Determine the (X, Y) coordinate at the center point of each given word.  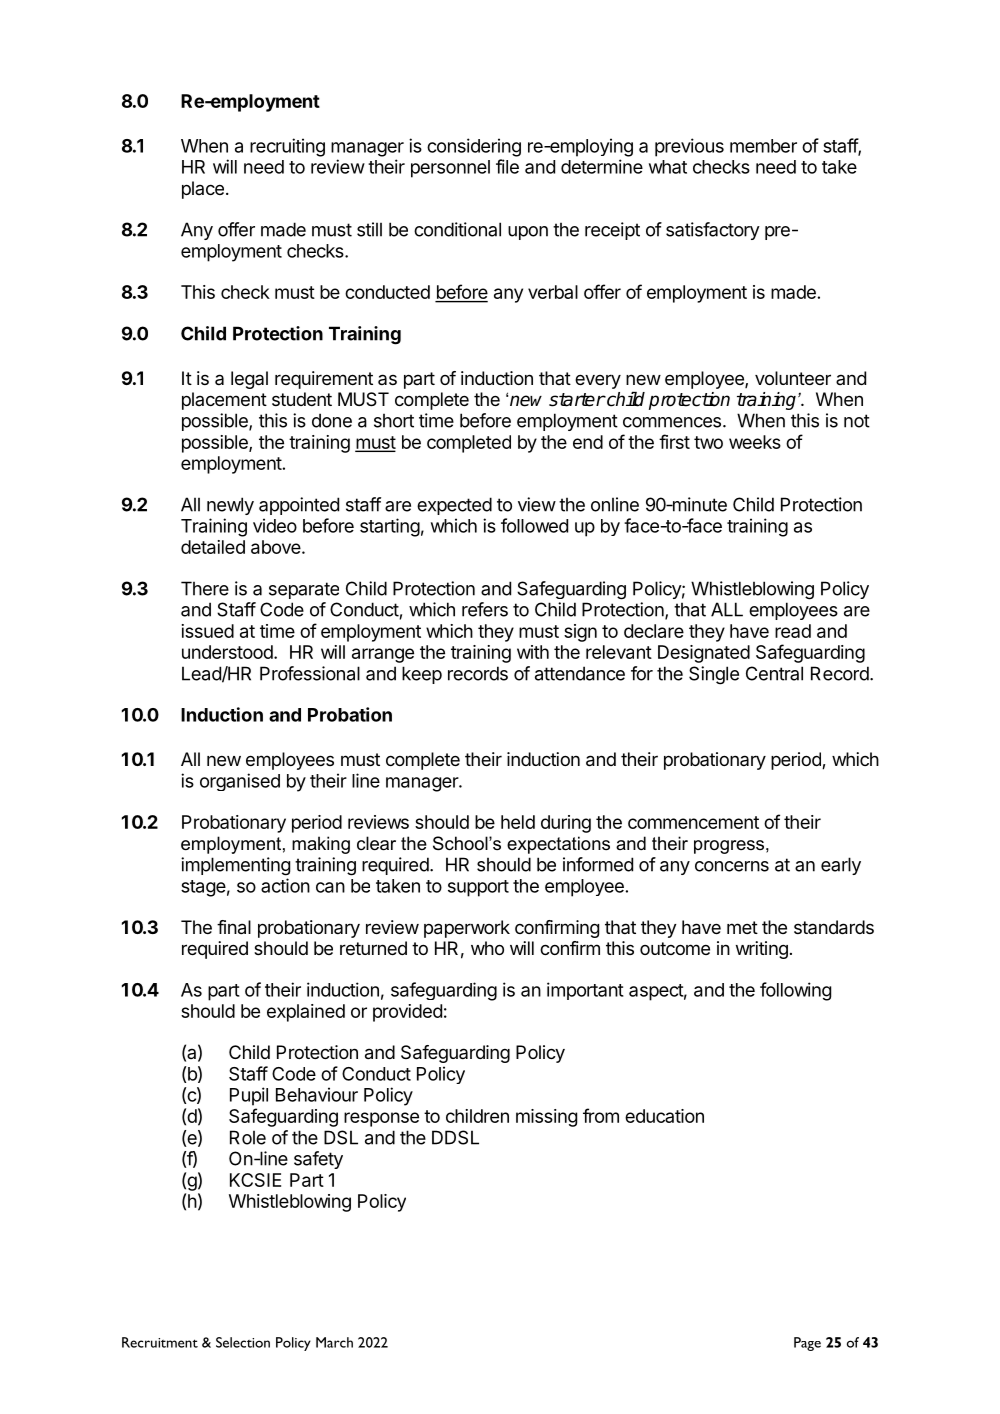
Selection (243, 1342)
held (518, 822)
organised (240, 782)
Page (807, 1344)
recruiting (287, 147)
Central (774, 673)
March (334, 1342)
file (507, 166)
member (763, 146)
